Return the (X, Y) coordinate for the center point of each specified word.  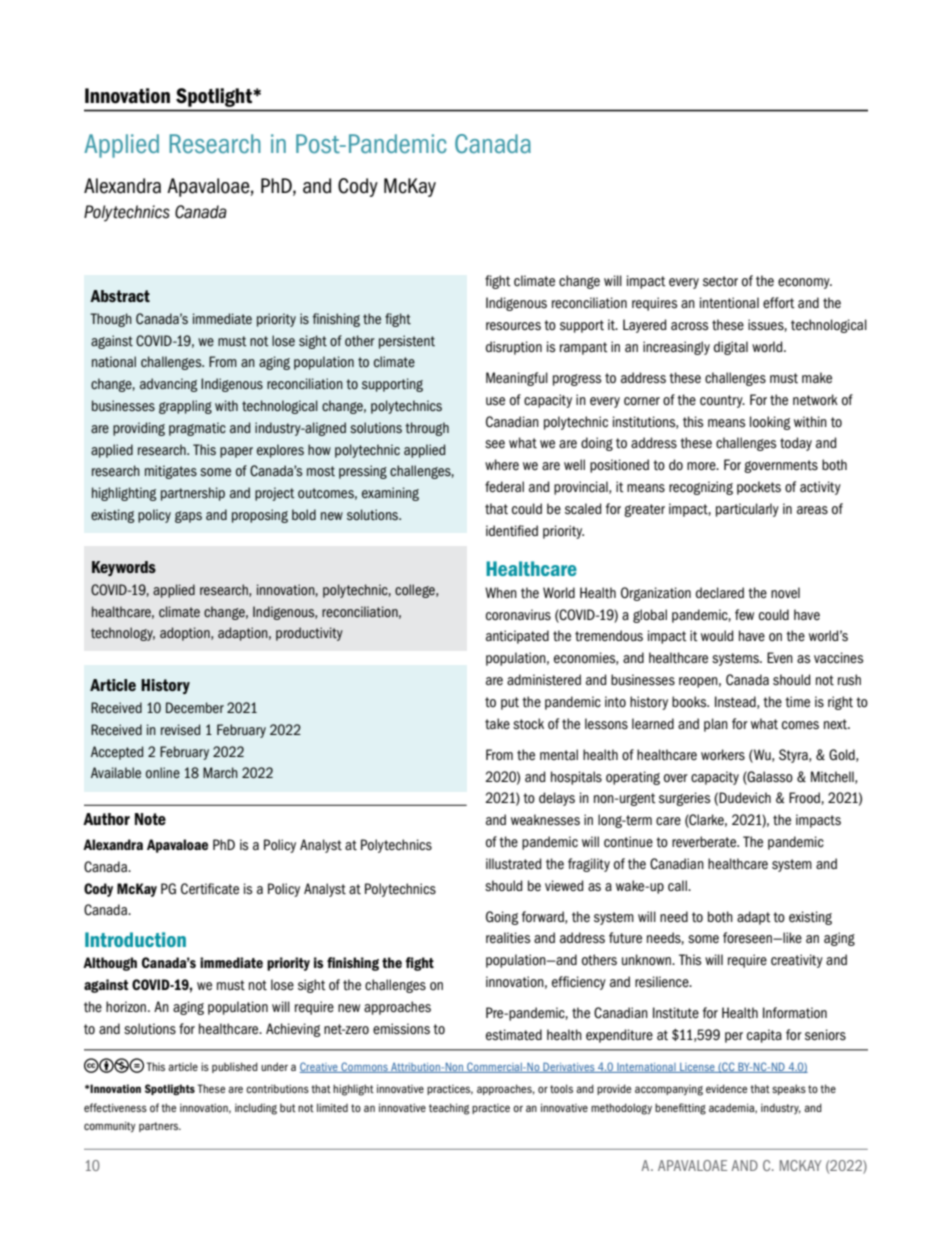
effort (779, 303)
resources (513, 326)
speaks (789, 1089)
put (510, 703)
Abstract (120, 296)
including (256, 1109)
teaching (449, 1109)
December (195, 707)
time (797, 702)
